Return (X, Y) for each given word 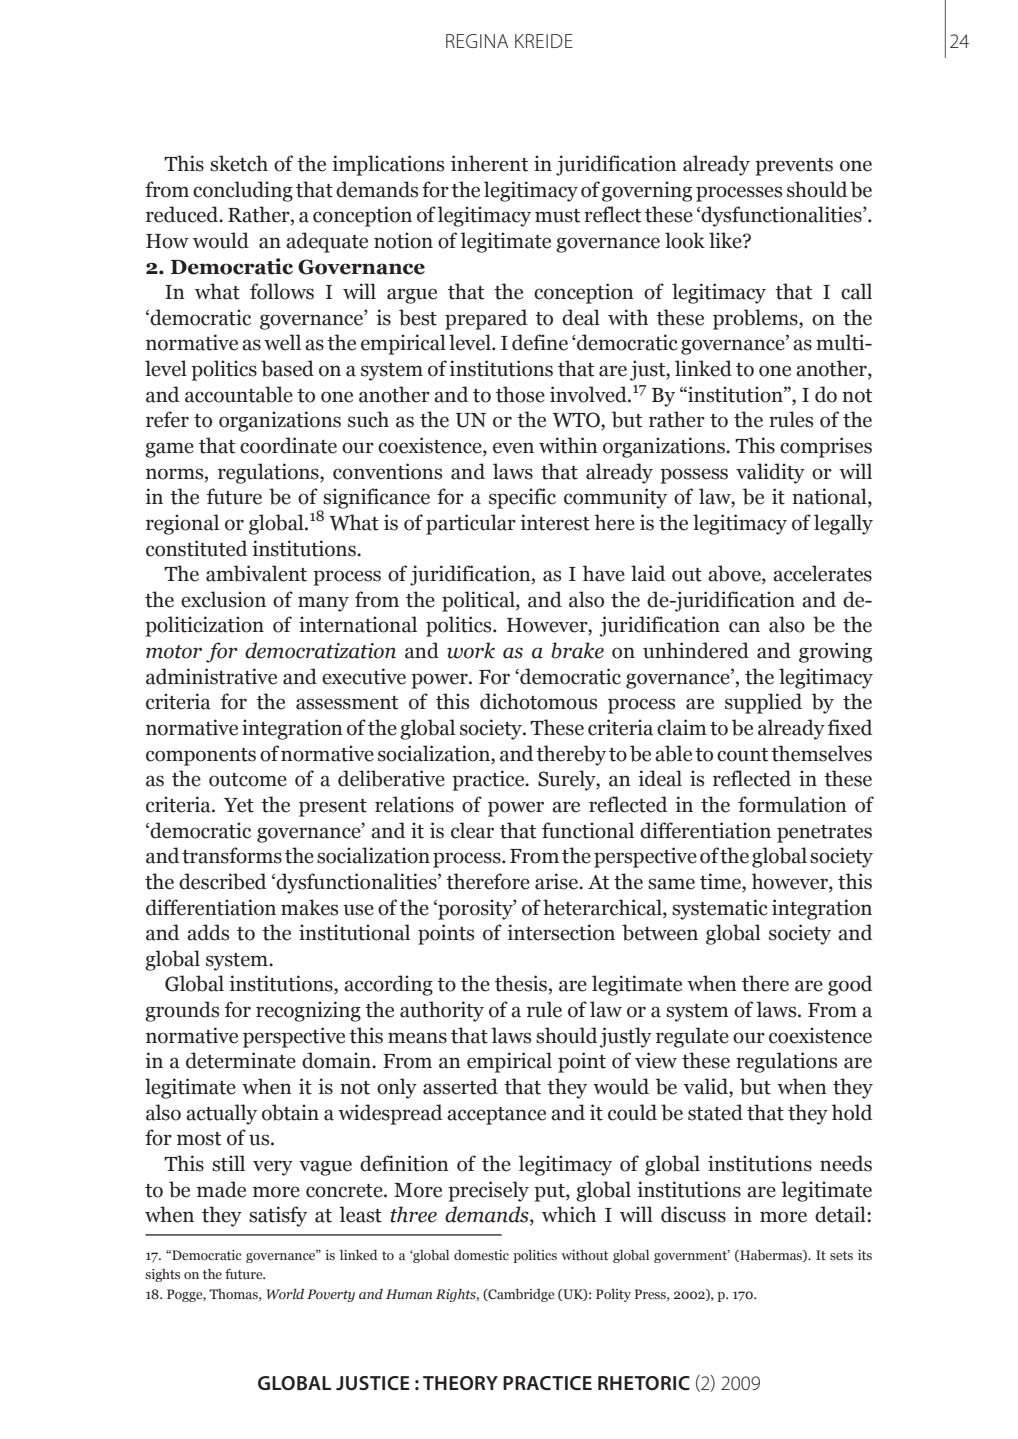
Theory (460, 1383)
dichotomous (538, 701)
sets (841, 1255)
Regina (477, 41)
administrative (211, 676)
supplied (763, 703)
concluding (243, 191)
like (726, 240)
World (285, 1294)
